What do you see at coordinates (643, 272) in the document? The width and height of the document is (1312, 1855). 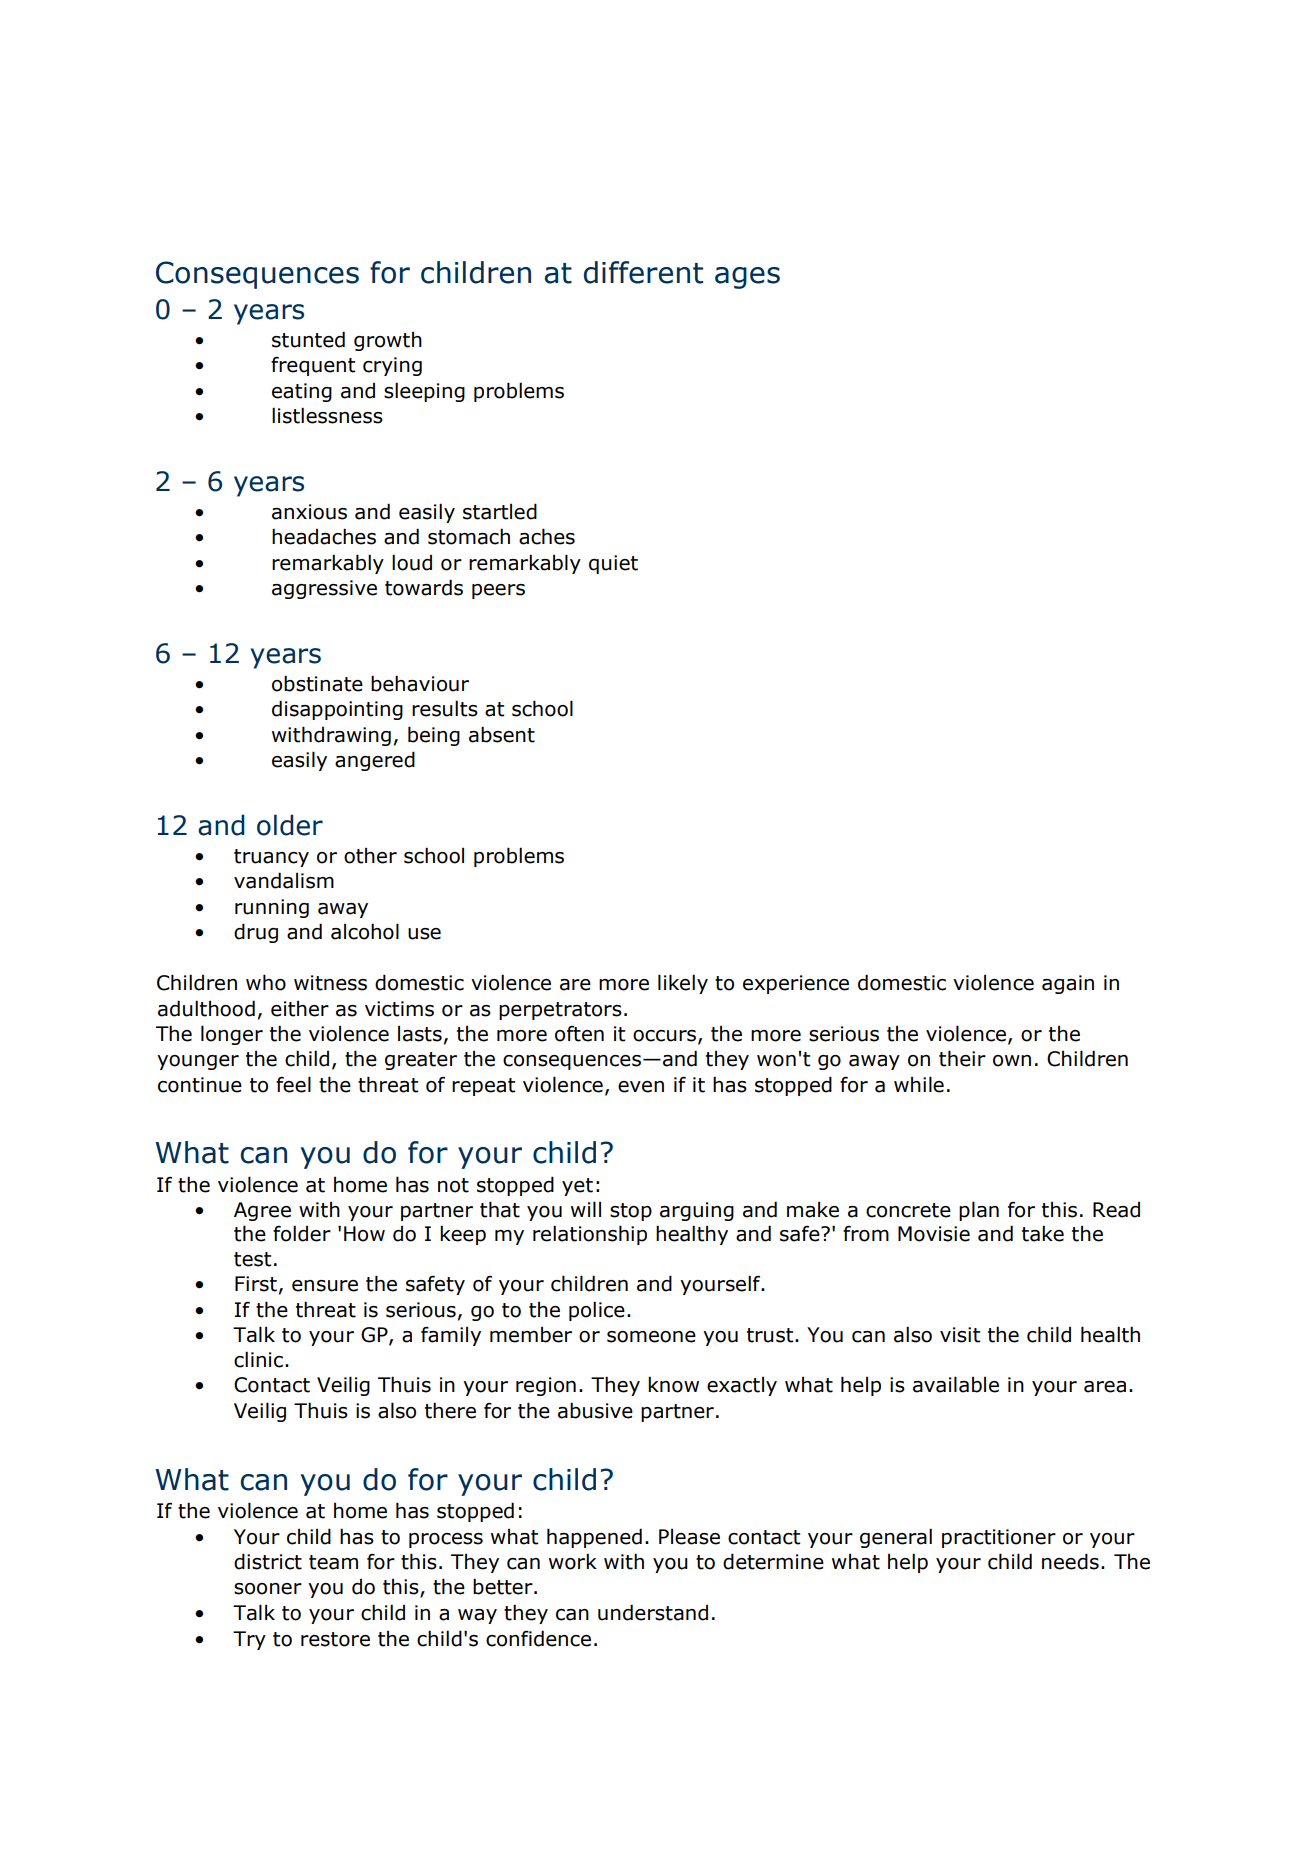 I see `different` at bounding box center [643, 272].
